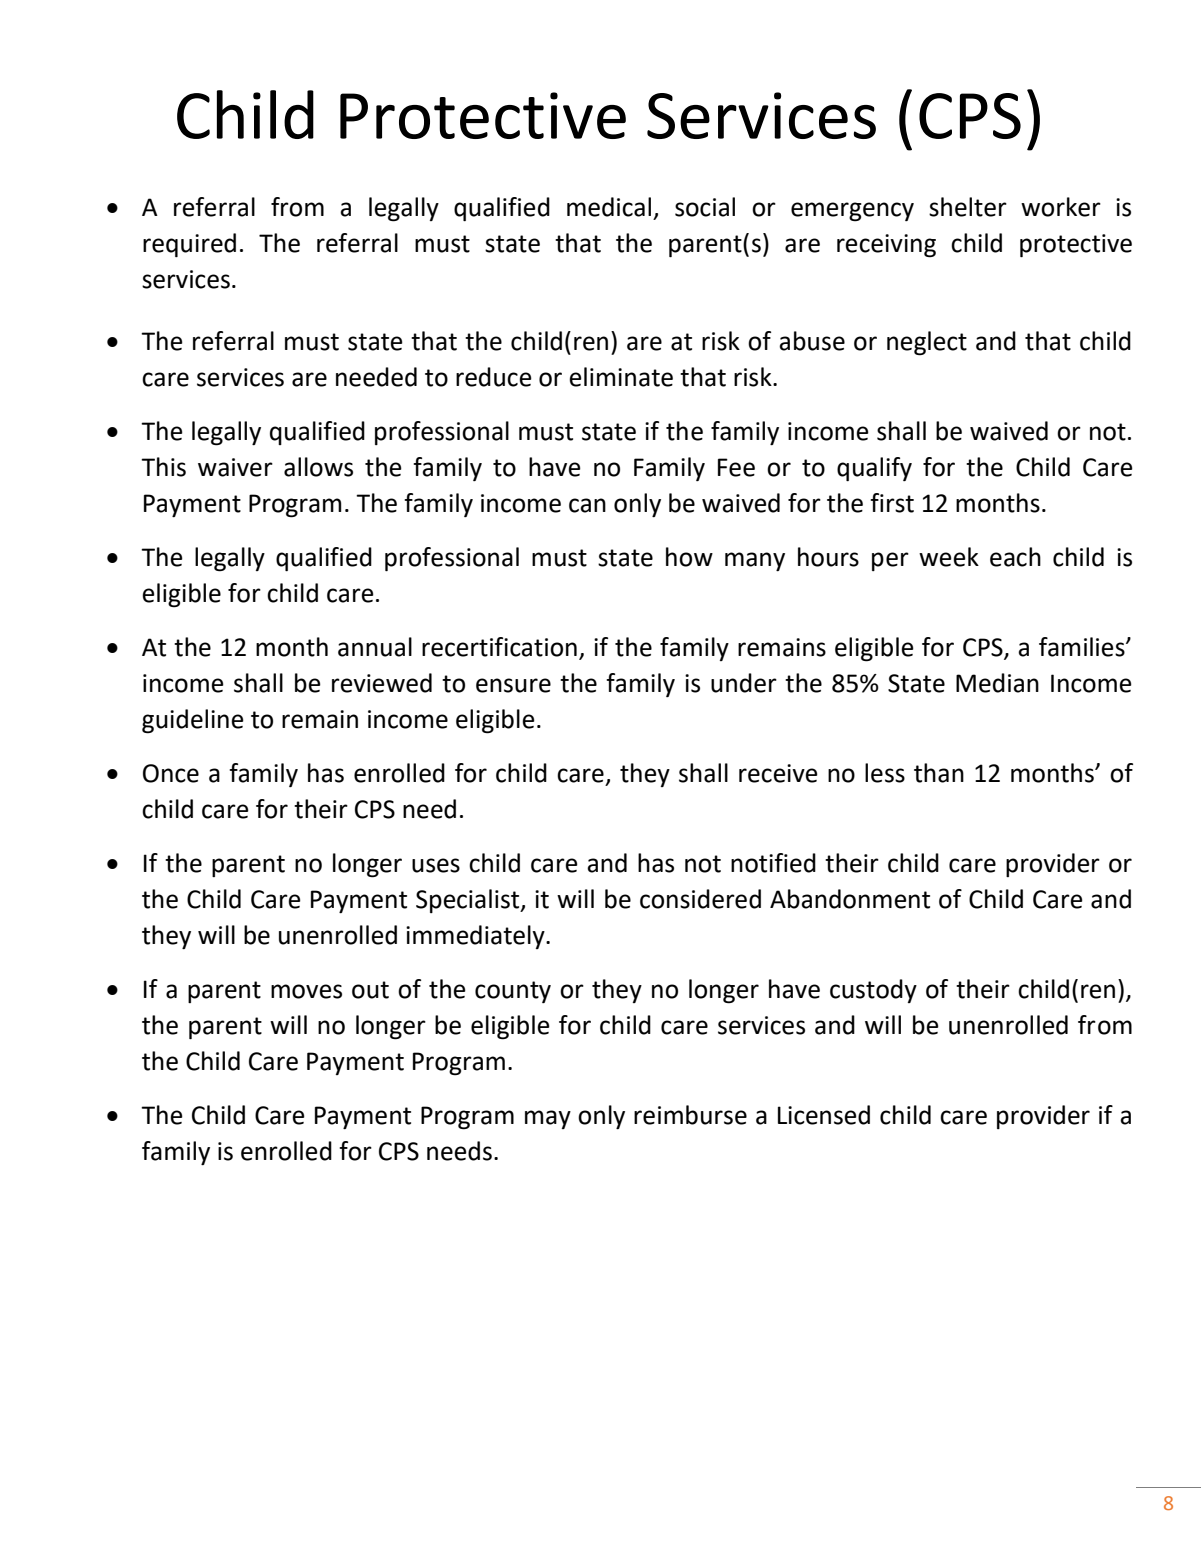  What do you see at coordinates (949, 557) in the screenshot?
I see `week` at bounding box center [949, 557].
